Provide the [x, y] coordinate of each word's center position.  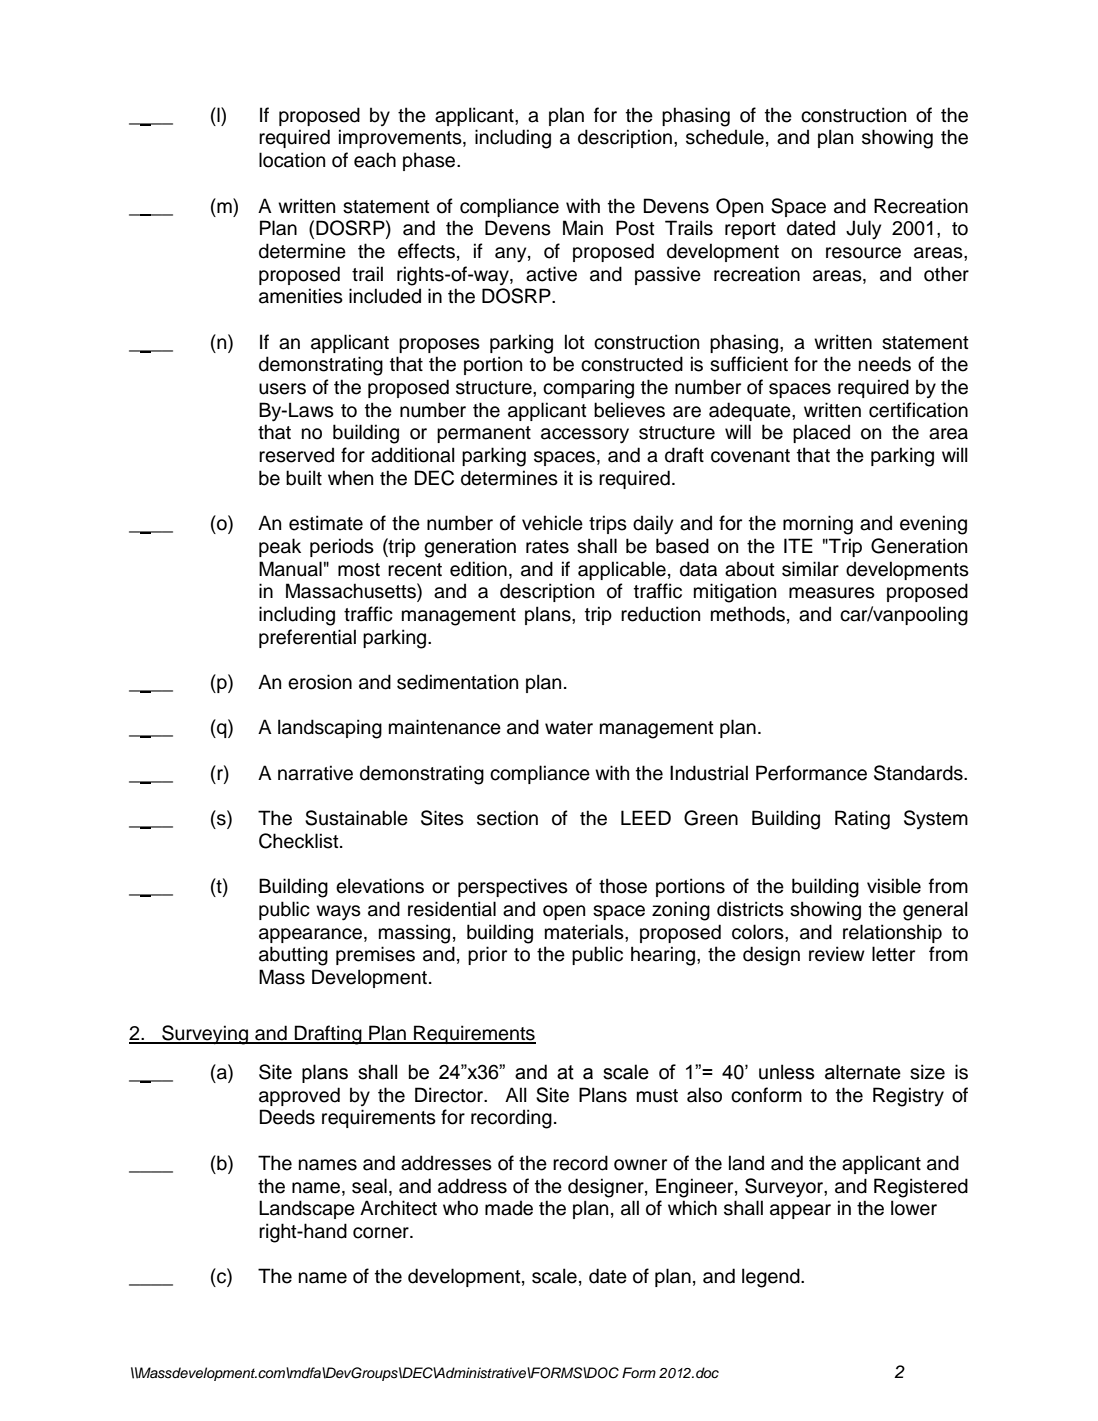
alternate [863, 1072]
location [292, 160]
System [936, 819]
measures [832, 593]
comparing [588, 389]
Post [635, 228]
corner [382, 1233]
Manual [290, 569]
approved [299, 1096]
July [863, 230]
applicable [622, 570]
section [507, 818]
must [657, 1096]
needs [885, 364]
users [282, 389]
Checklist [300, 841]
